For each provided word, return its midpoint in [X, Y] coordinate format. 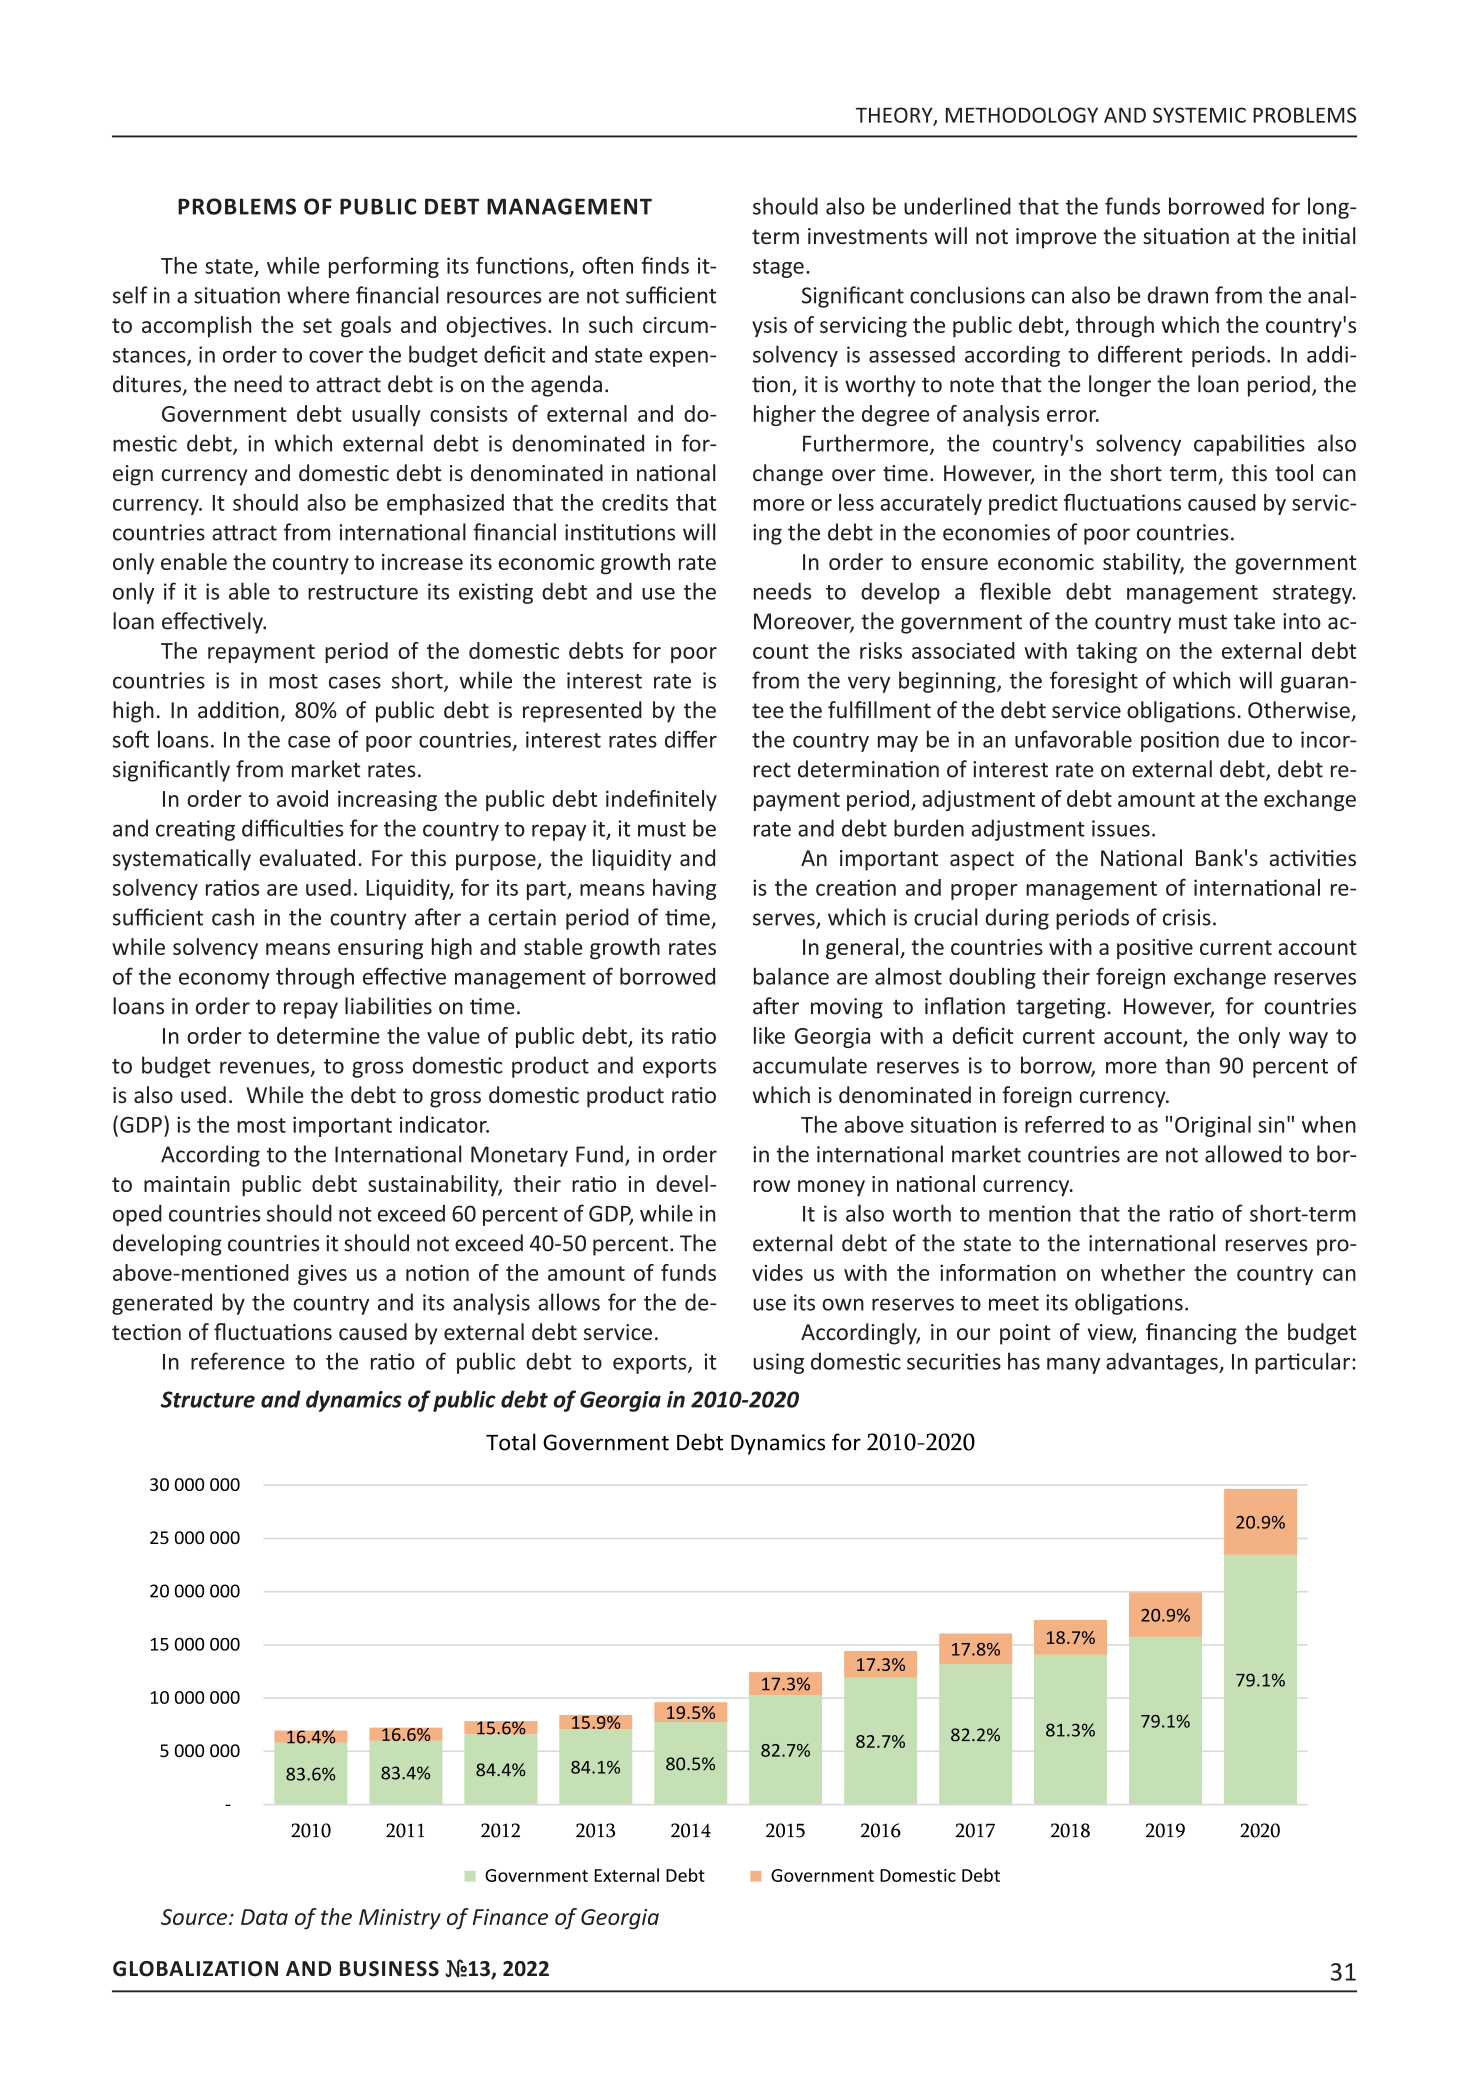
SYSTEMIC [1199, 115]
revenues [264, 1067]
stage [778, 268]
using [778, 1363]
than [1187, 1065]
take [1254, 621]
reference [238, 1361]
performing [384, 267]
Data [264, 1917]
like [769, 1035]
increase [422, 562]
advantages [1163, 1363]
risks [881, 650]
